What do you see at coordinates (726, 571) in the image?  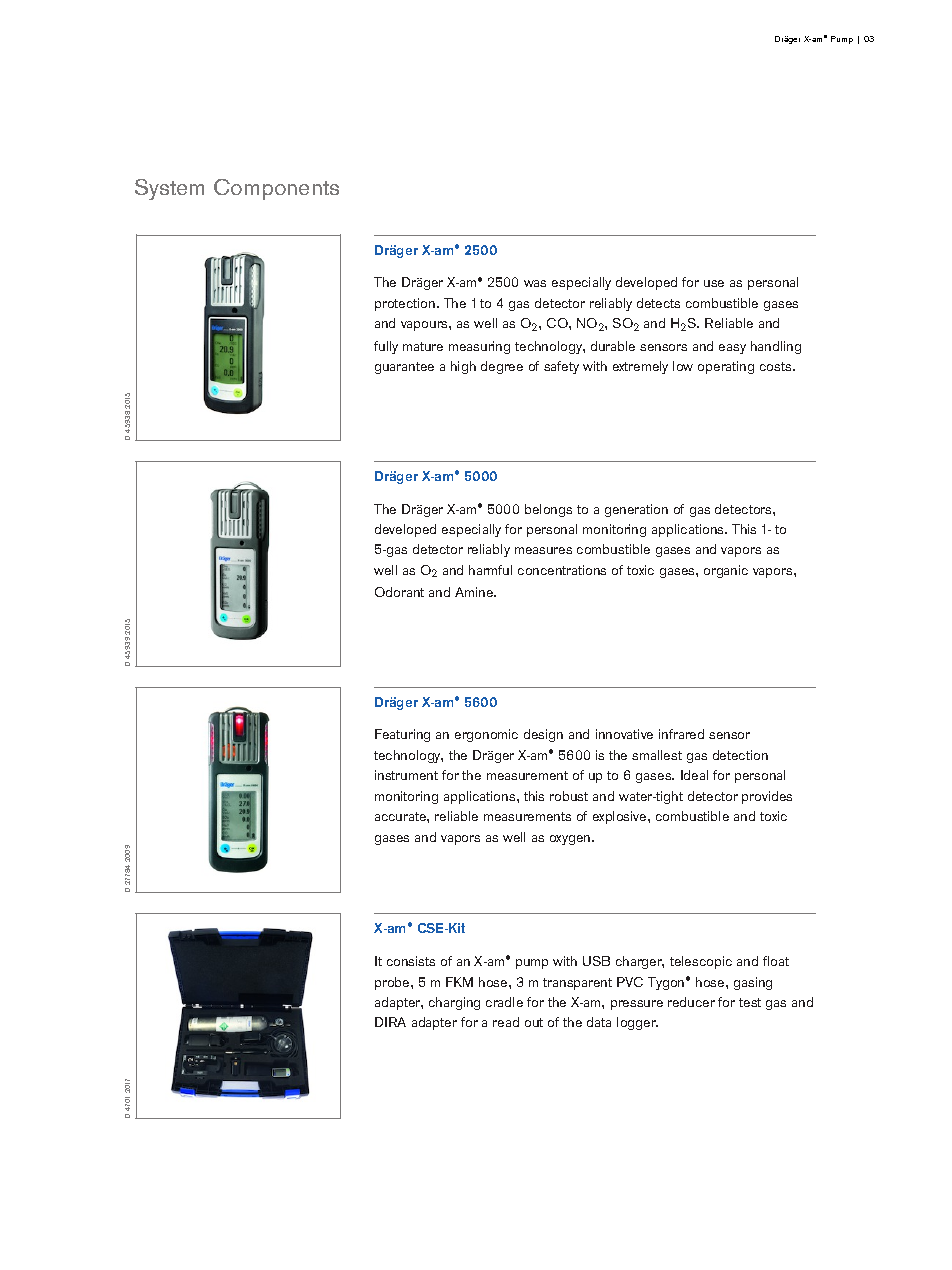 I see `organic` at bounding box center [726, 571].
